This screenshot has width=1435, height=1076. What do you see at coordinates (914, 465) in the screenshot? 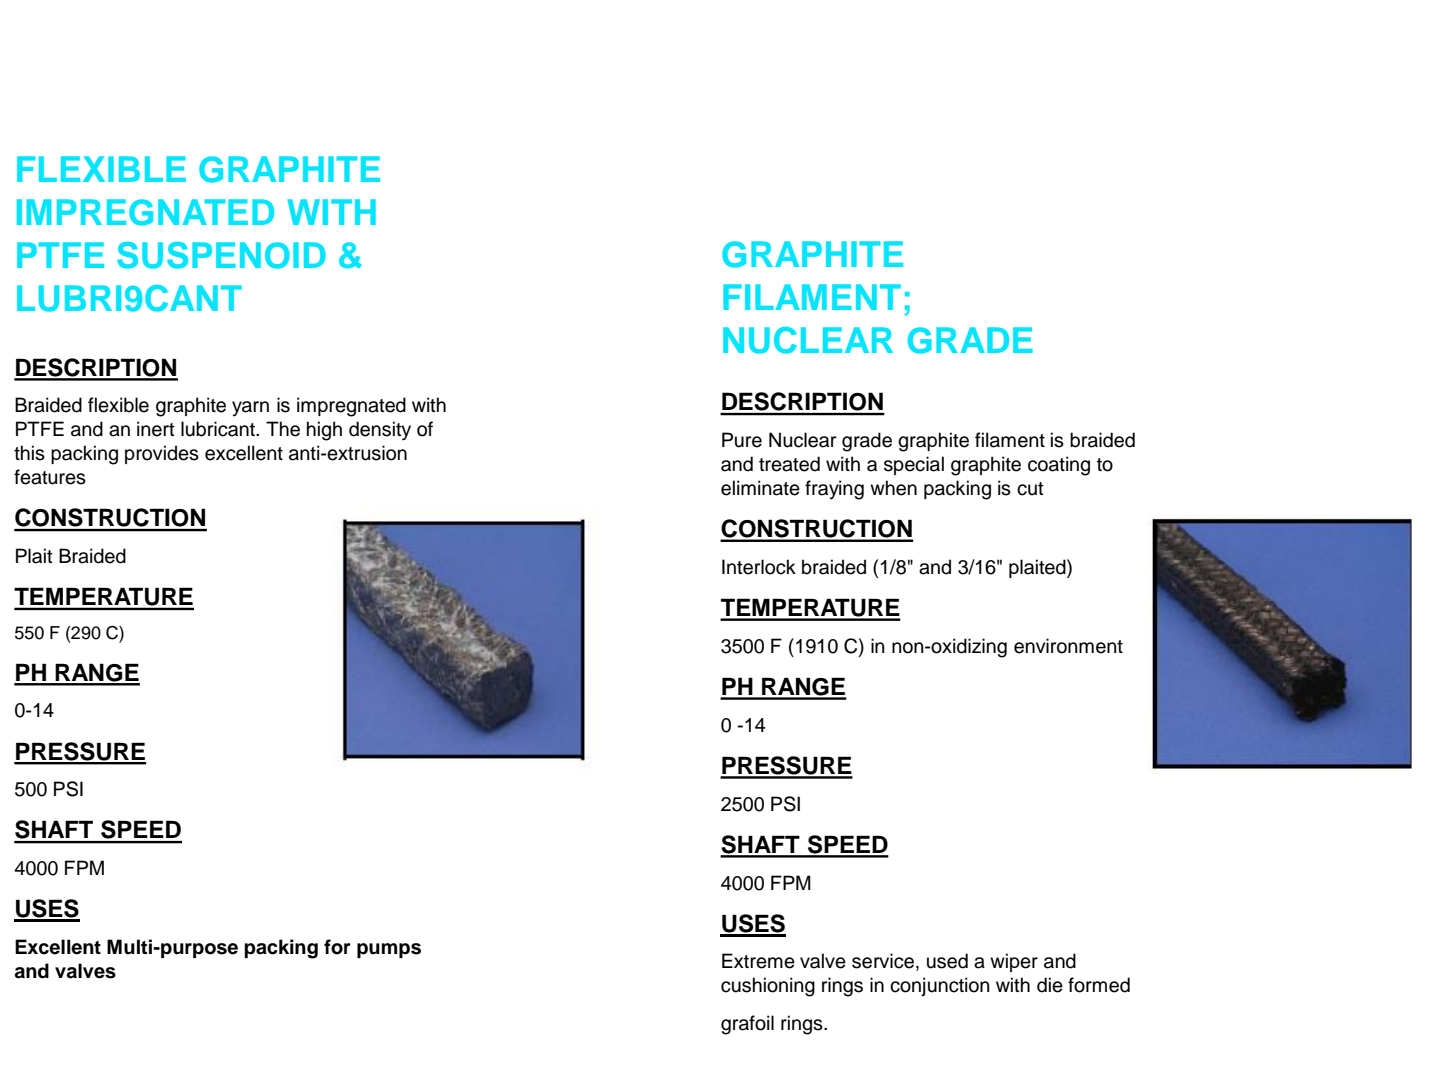
I see `special` at bounding box center [914, 465].
